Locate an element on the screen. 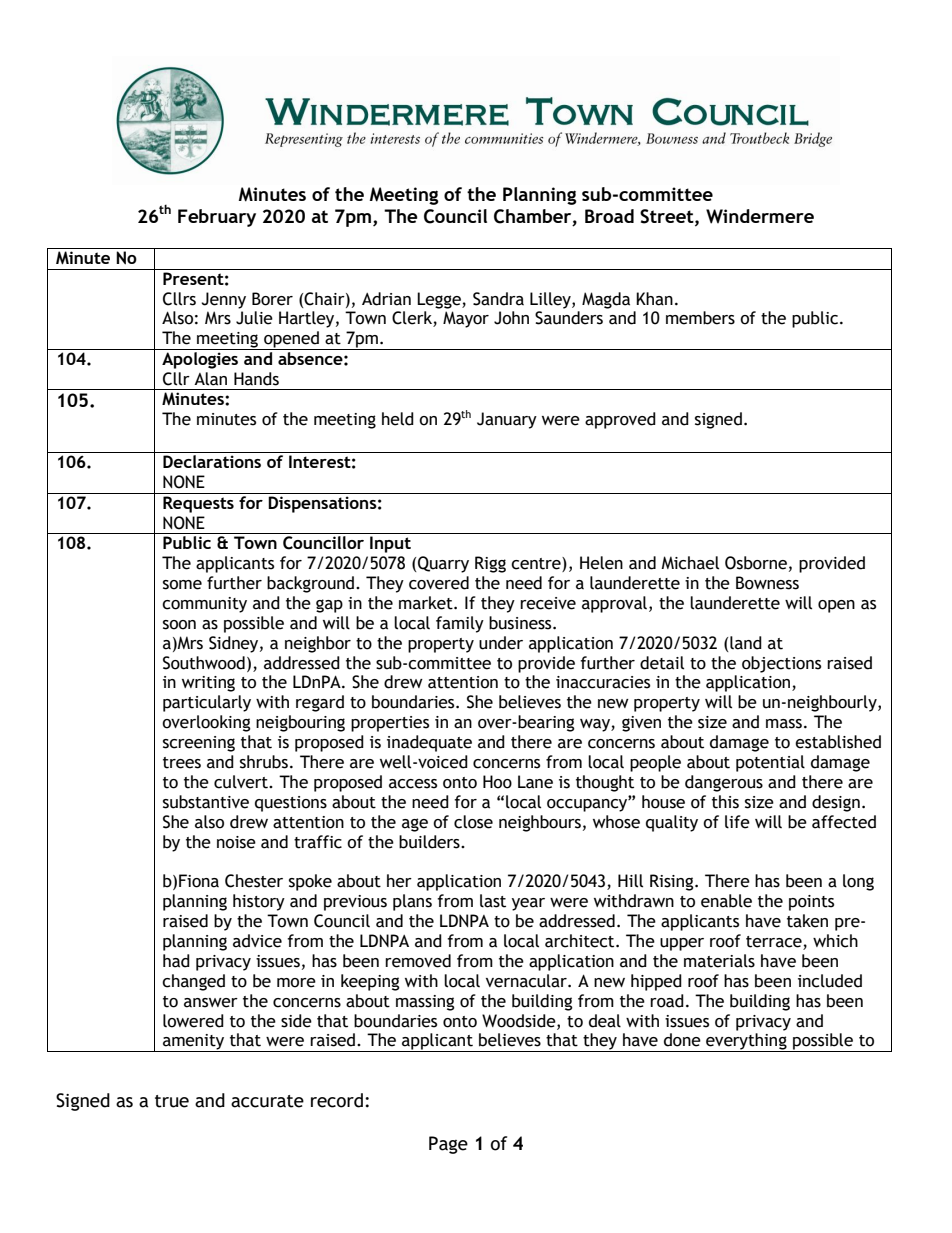 The image size is (952, 1233). Sandra is located at coordinates (498, 299).
